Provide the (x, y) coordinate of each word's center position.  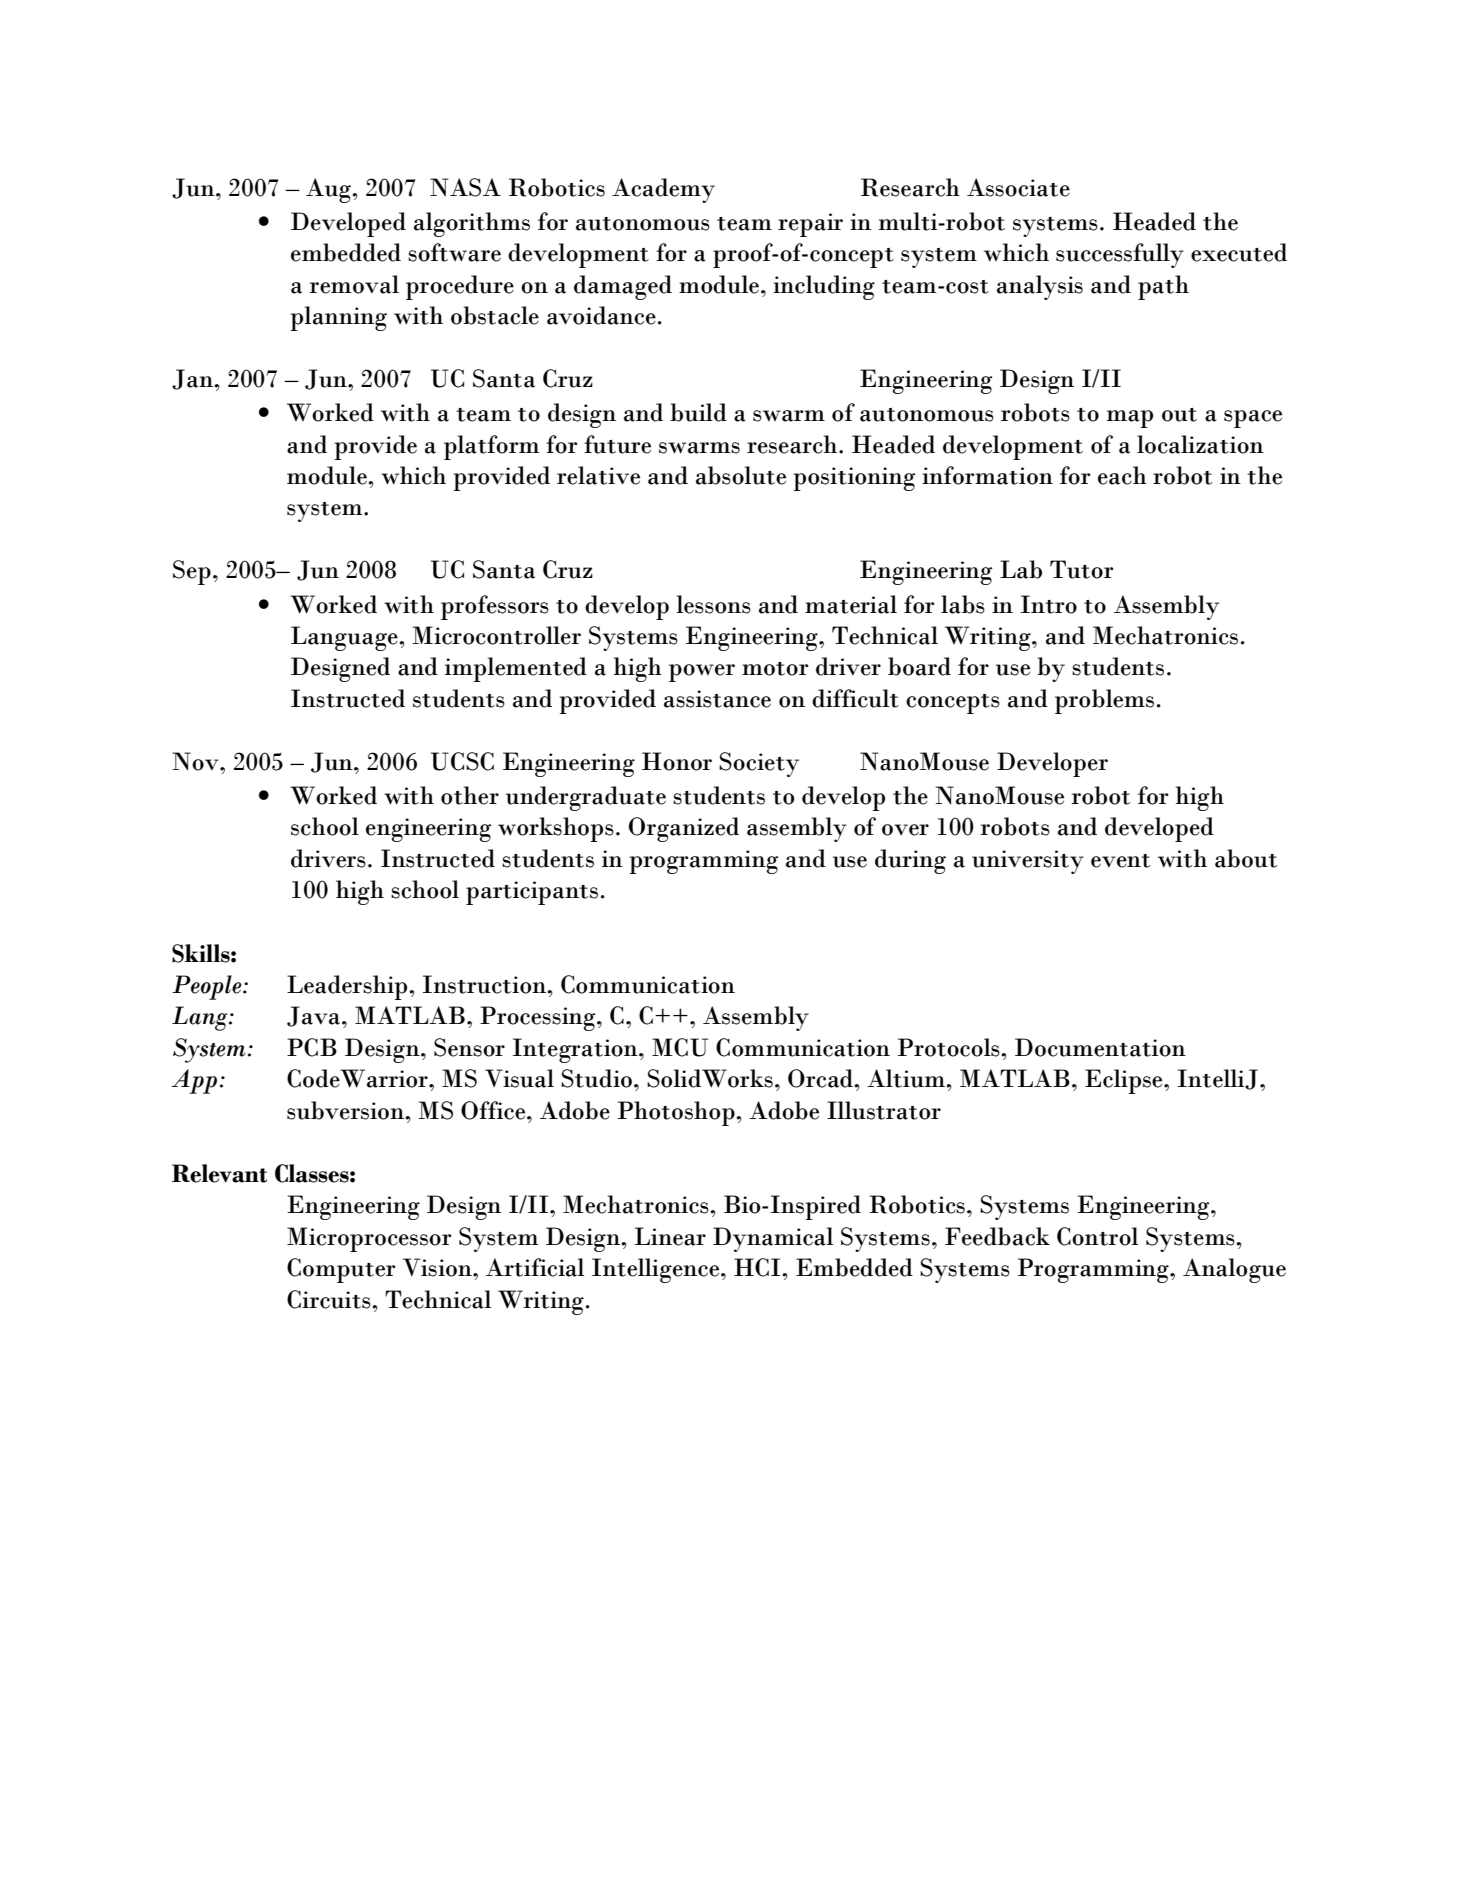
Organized (684, 829)
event (1120, 861)
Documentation (1100, 1047)
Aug (329, 190)
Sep (192, 572)
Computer (341, 1270)
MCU (680, 1047)
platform (491, 447)
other (470, 795)
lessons (713, 604)
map (1130, 419)
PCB (312, 1047)
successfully (1120, 255)
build (698, 412)
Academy (663, 190)
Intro (1049, 604)
